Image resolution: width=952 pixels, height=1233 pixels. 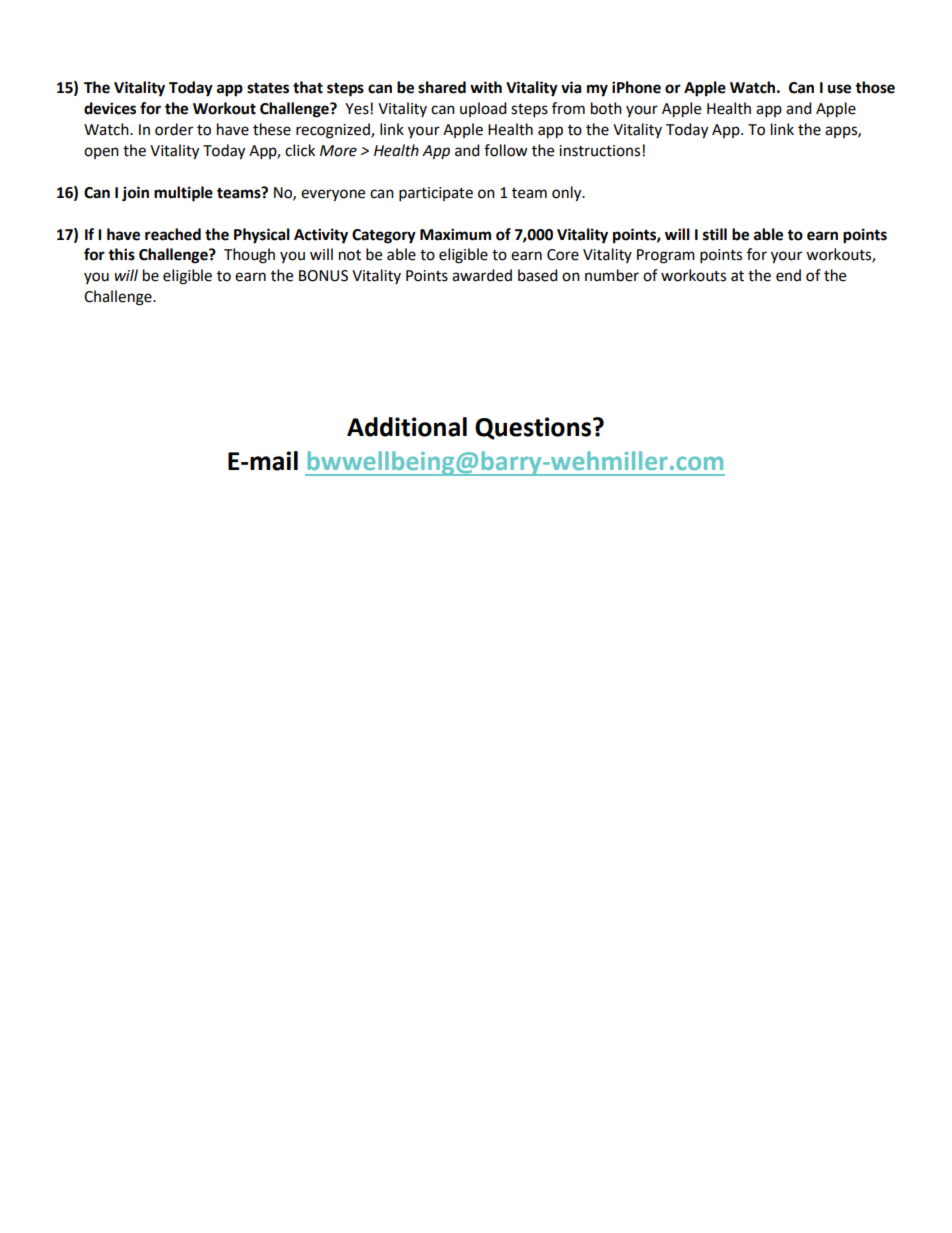 What do you see at coordinates (563, 255) in the screenshot?
I see `Core` at bounding box center [563, 255].
